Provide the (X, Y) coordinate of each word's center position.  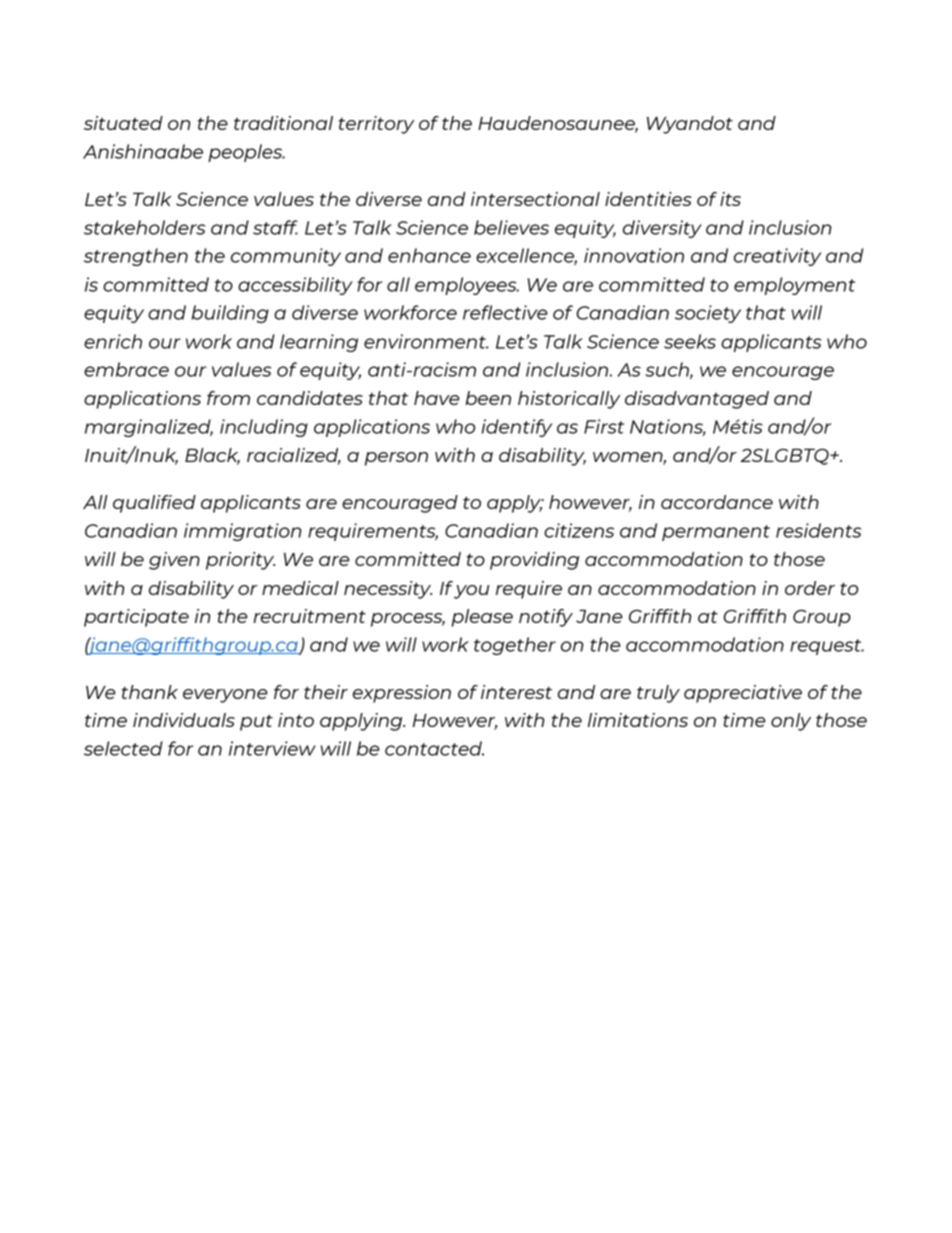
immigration (242, 532)
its (730, 199)
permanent (716, 533)
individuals (184, 720)
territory (376, 125)
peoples (246, 153)
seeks (690, 341)
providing (534, 561)
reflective (505, 312)
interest (516, 692)
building (230, 314)
